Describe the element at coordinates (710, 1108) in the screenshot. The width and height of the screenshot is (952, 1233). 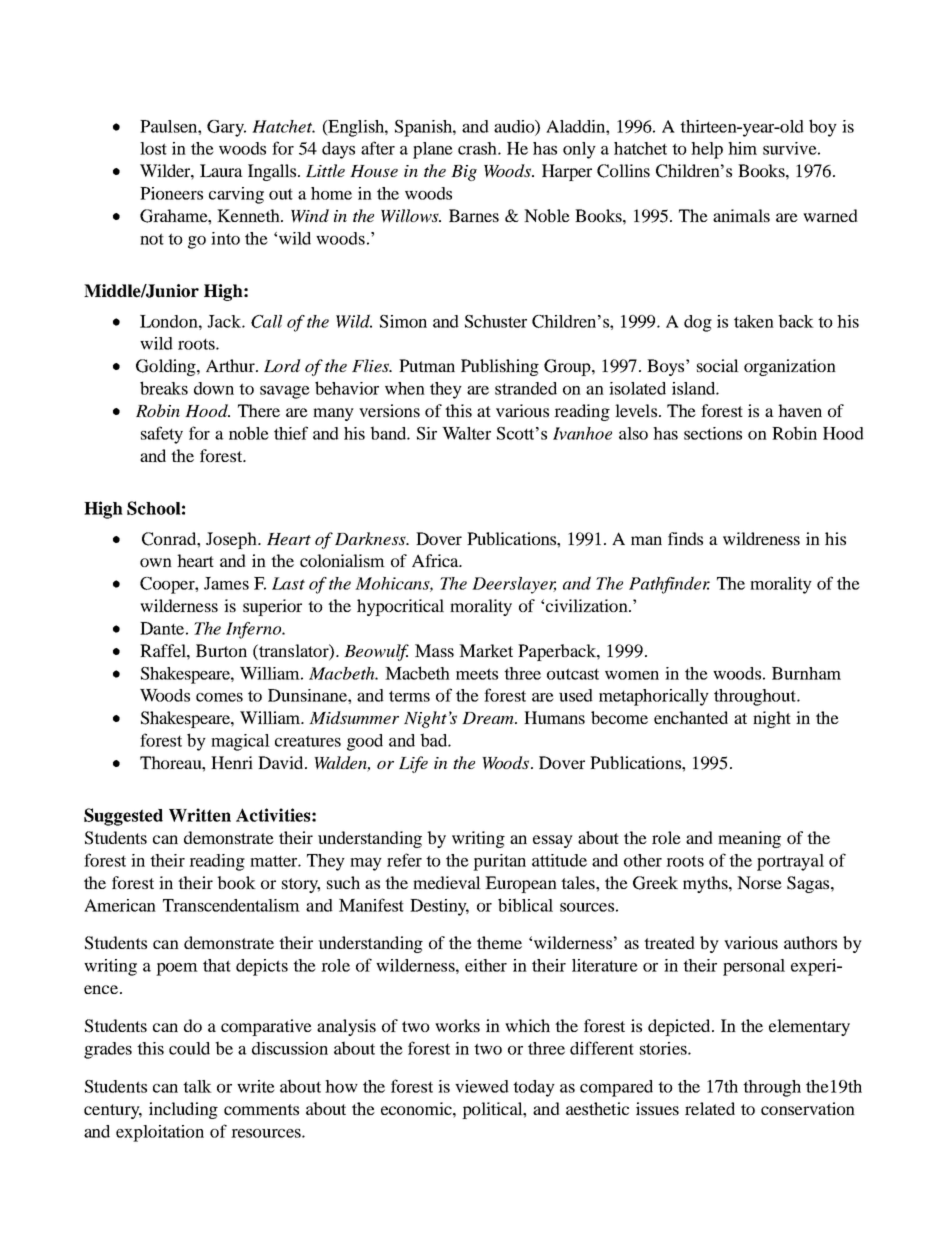
I see `related` at that location.
